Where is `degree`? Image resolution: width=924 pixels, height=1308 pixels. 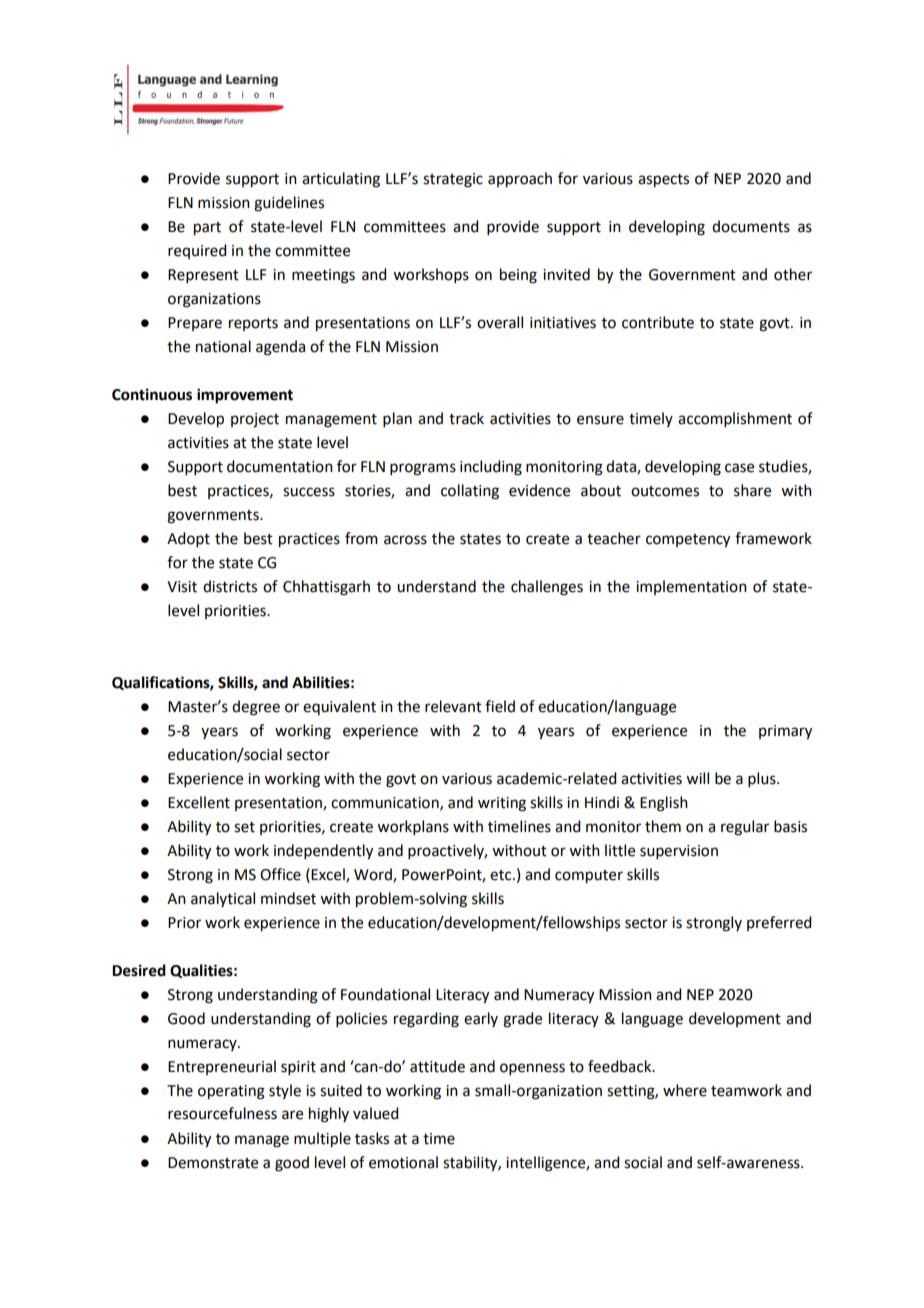 degree is located at coordinates (256, 708).
